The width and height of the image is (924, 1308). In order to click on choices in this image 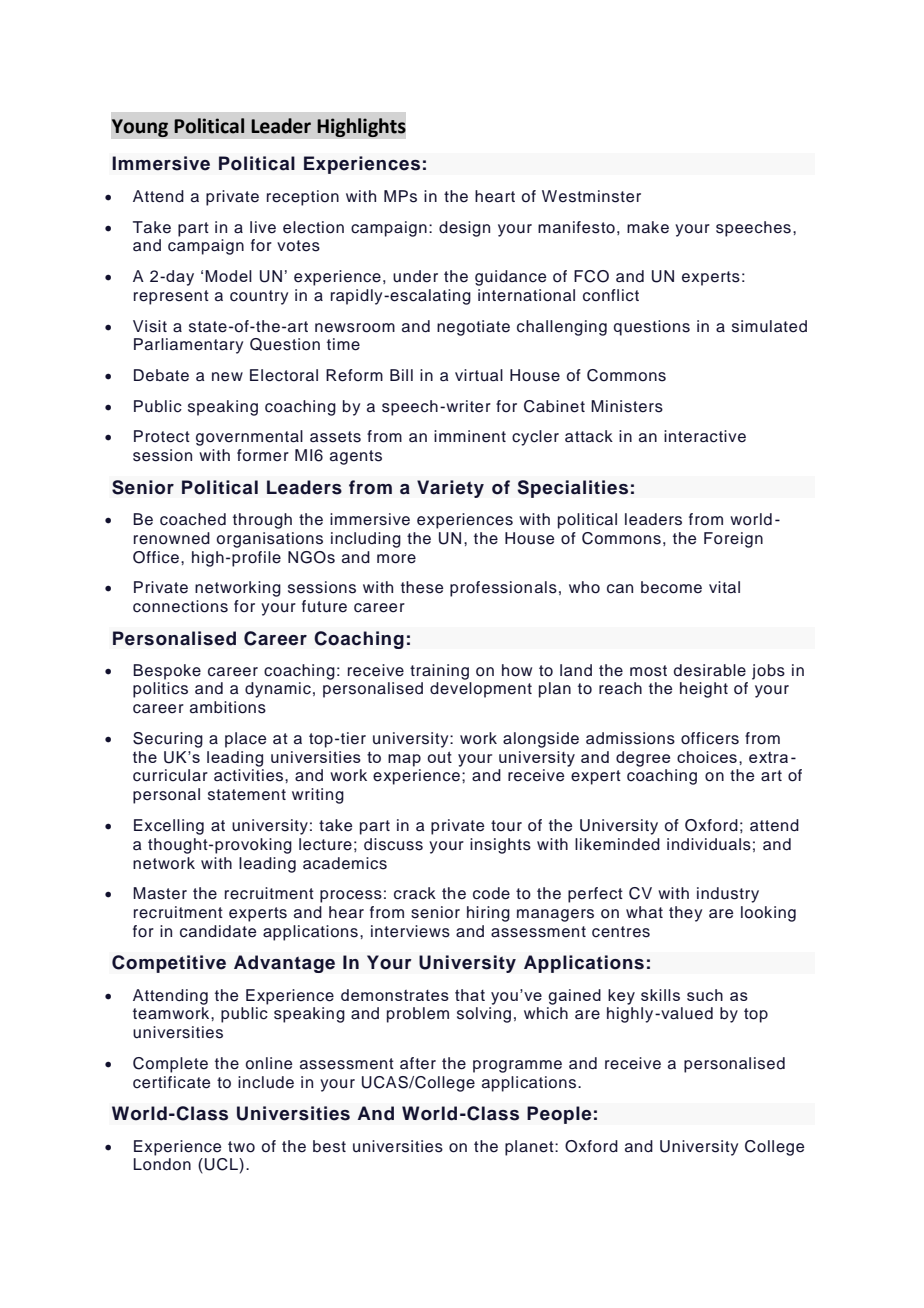, I will do `click(707, 757)`.
